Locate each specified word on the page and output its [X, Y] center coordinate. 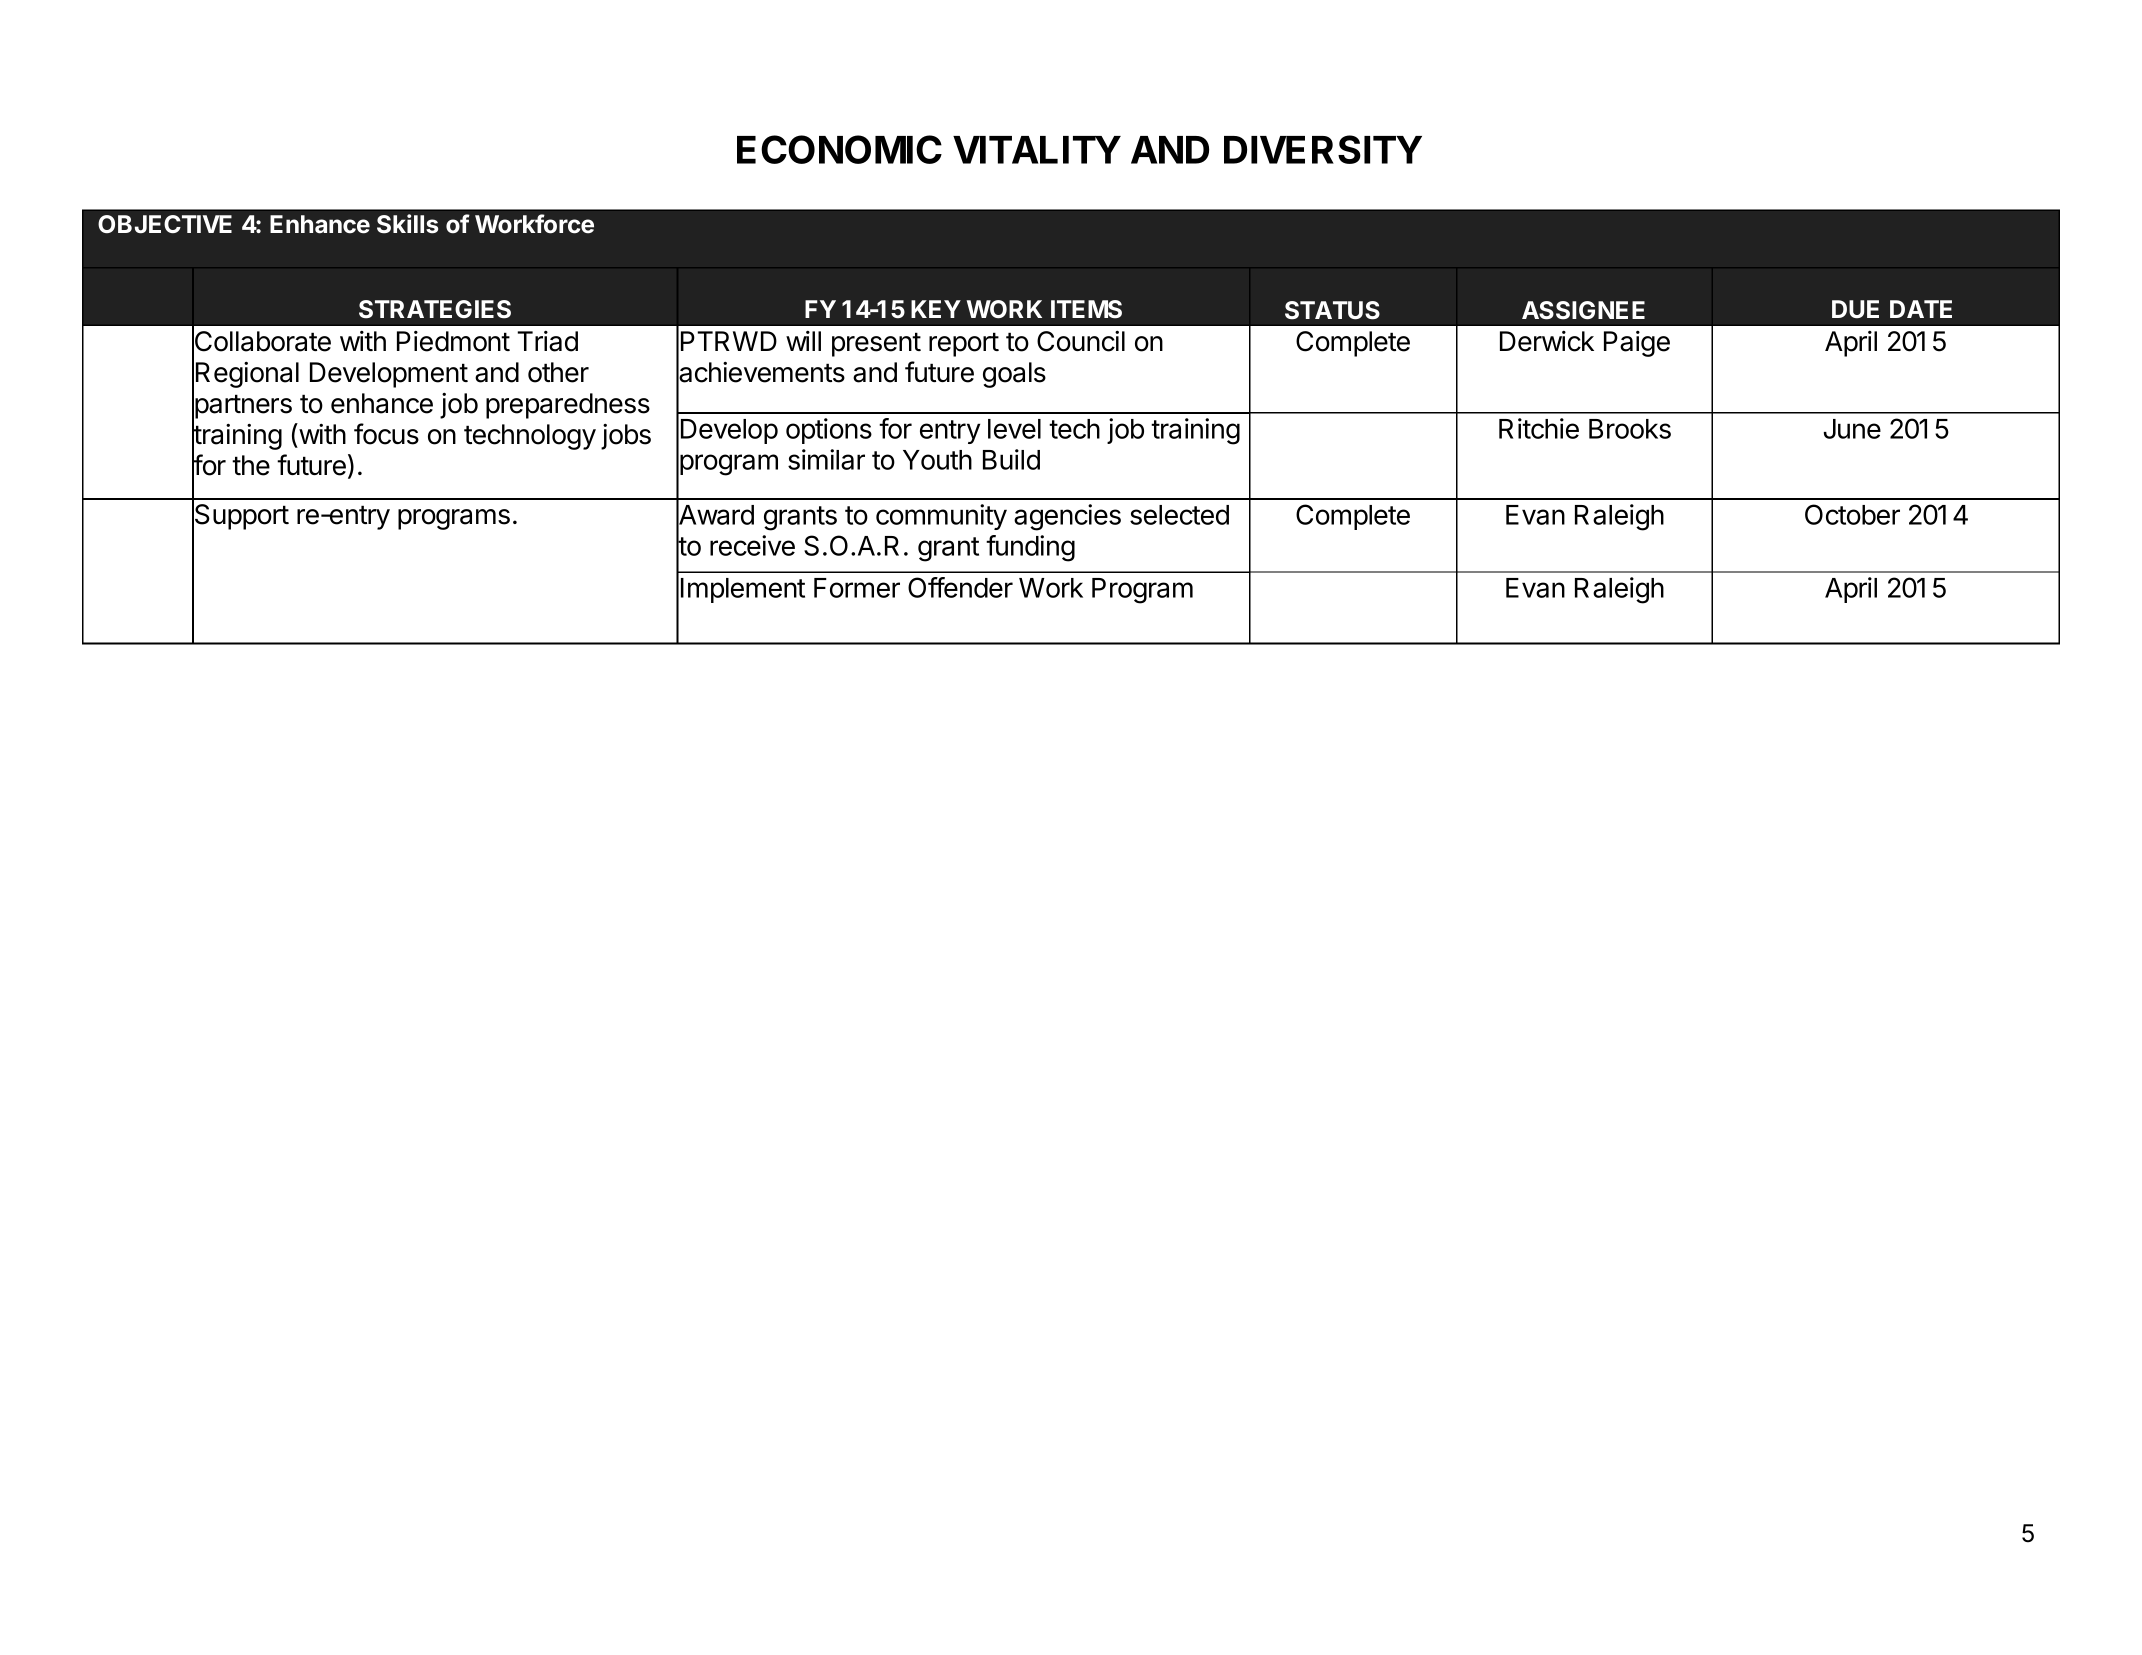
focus [386, 434]
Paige [1637, 344]
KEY [936, 309]
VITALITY [1037, 150]
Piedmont [453, 341]
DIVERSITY [1323, 149]
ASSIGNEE [1583, 310]
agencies [1067, 517]
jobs [626, 437]
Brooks [1630, 429]
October [1852, 514]
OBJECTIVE [165, 224]
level [1014, 429]
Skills [407, 224]
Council [1081, 341]
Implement [743, 590]
